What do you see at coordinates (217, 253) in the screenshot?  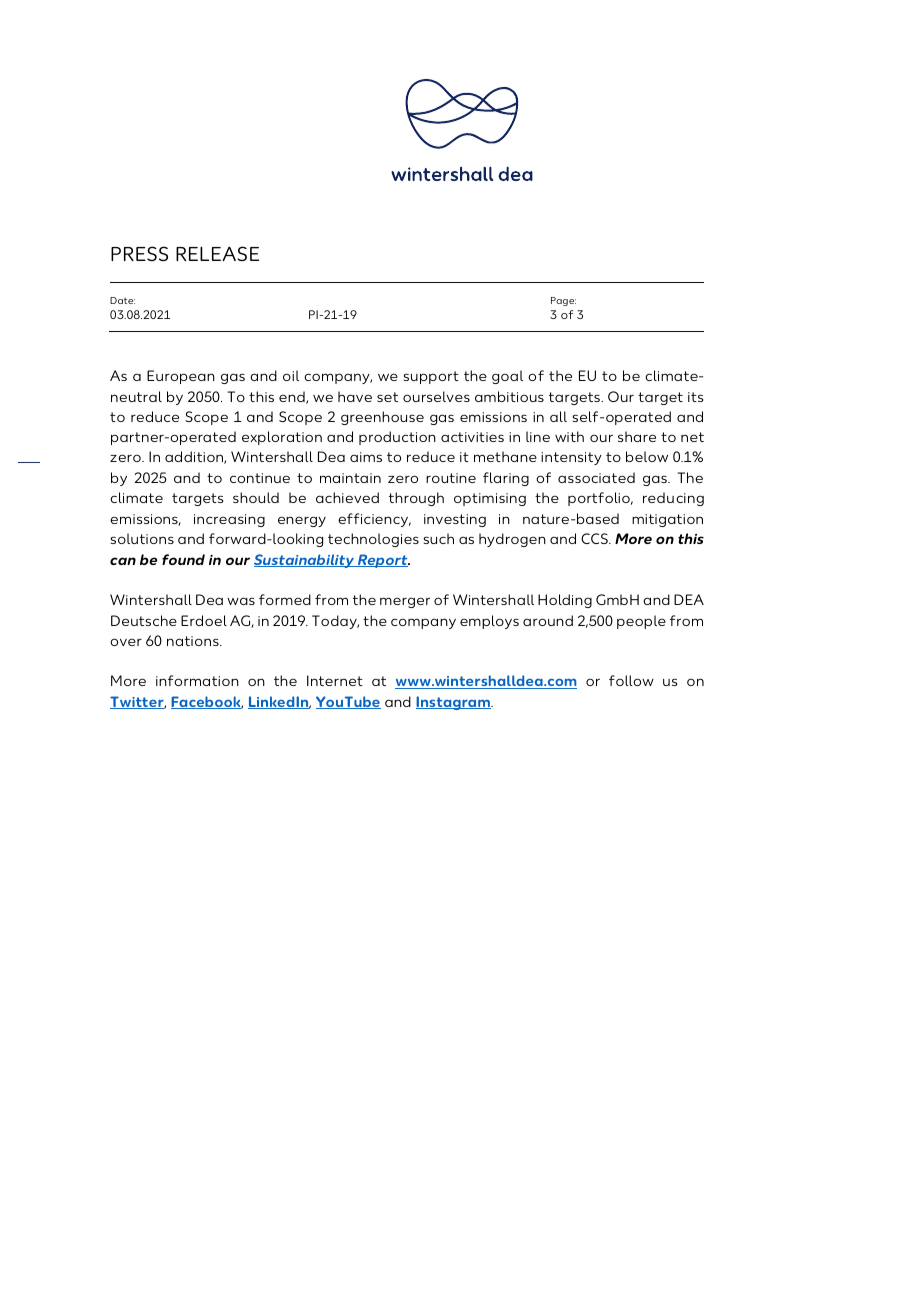 I see `RELEASE` at bounding box center [217, 253].
